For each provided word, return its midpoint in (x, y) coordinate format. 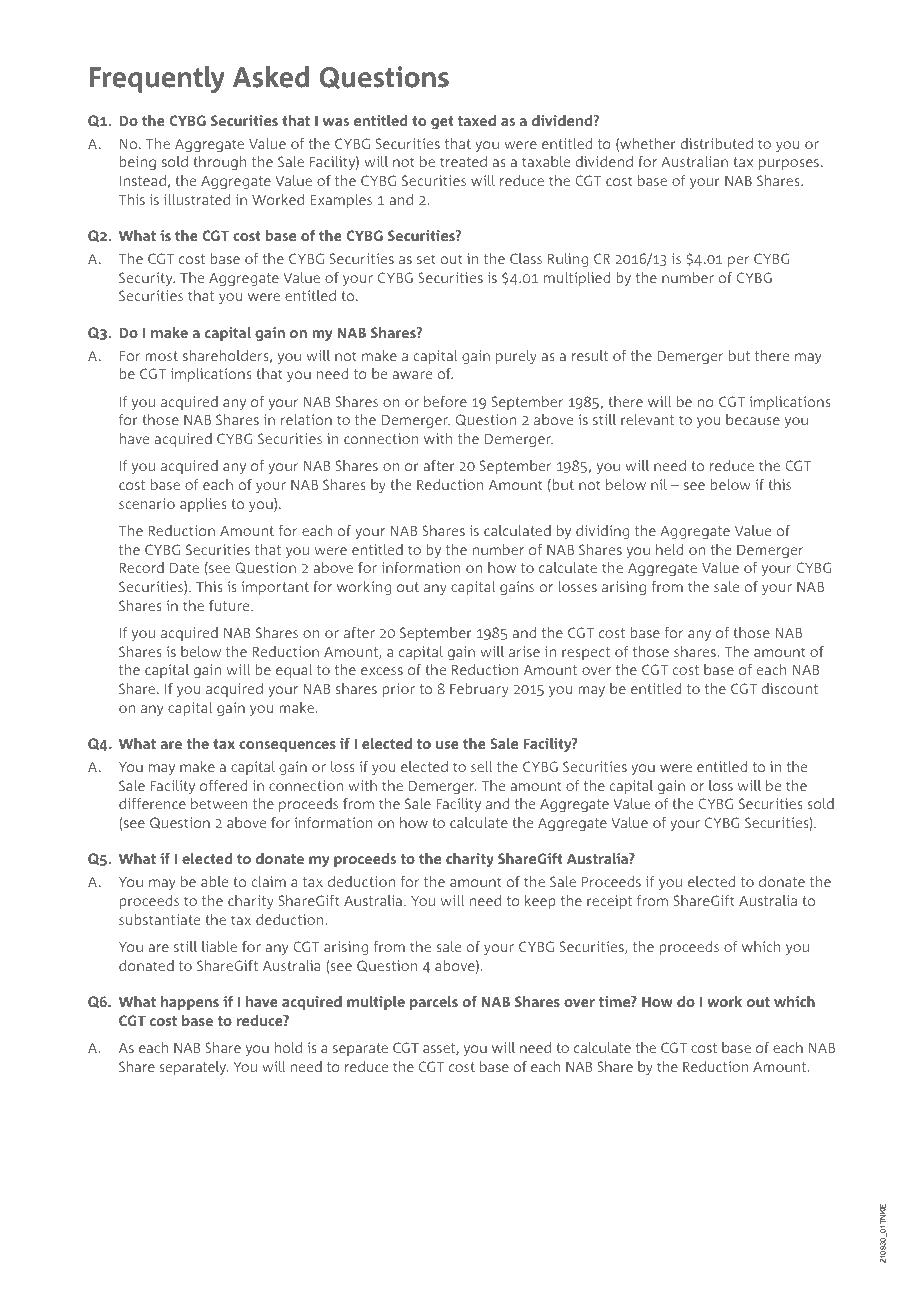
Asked (271, 77)
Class (526, 258)
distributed (717, 143)
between (219, 803)
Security (147, 279)
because (753, 419)
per (738, 261)
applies (203, 505)
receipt (609, 902)
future (230, 605)
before (445, 401)
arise (524, 651)
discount (790, 688)
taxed (477, 120)
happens (190, 1003)
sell (481, 766)
